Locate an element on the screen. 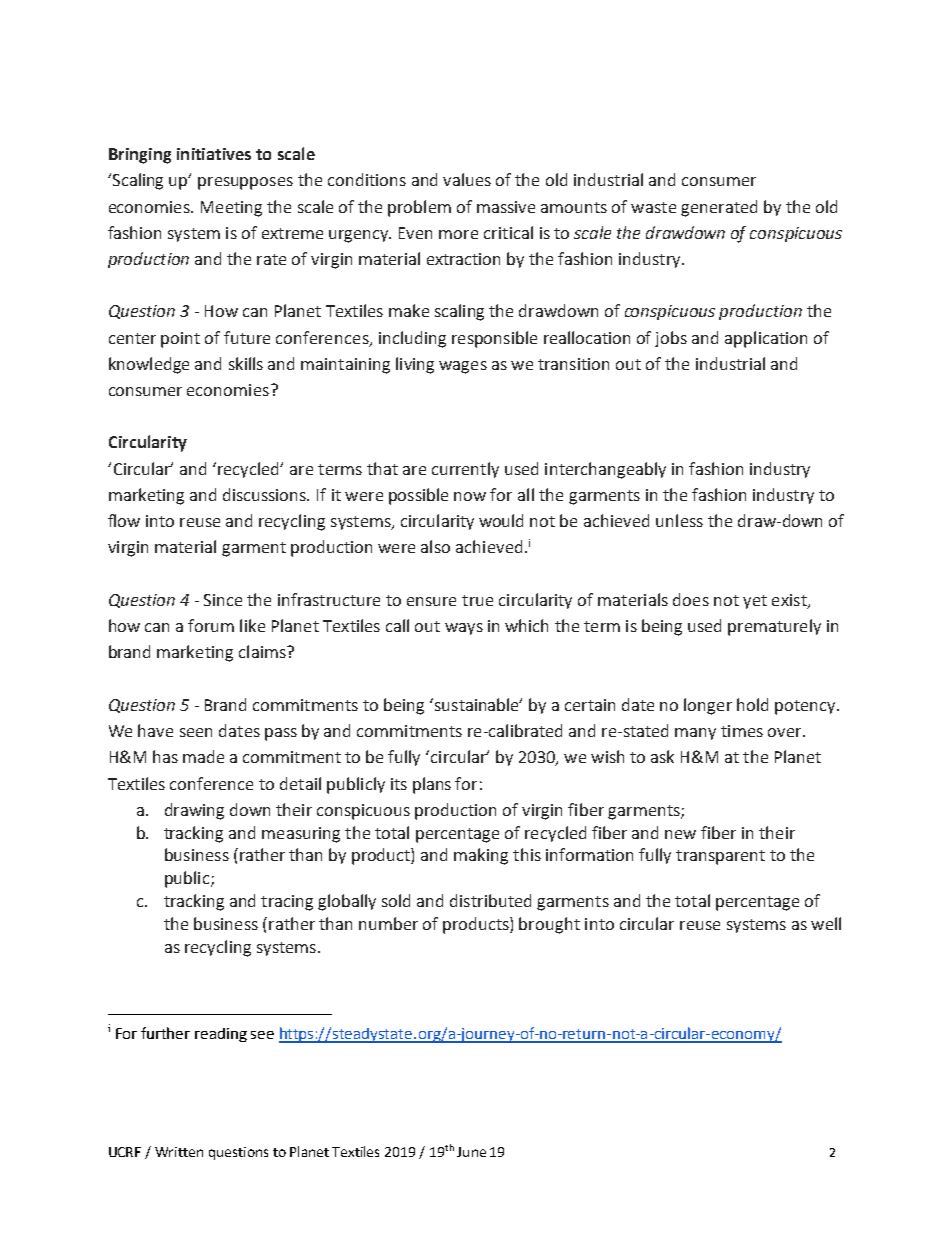  wages is located at coordinates (463, 367).
